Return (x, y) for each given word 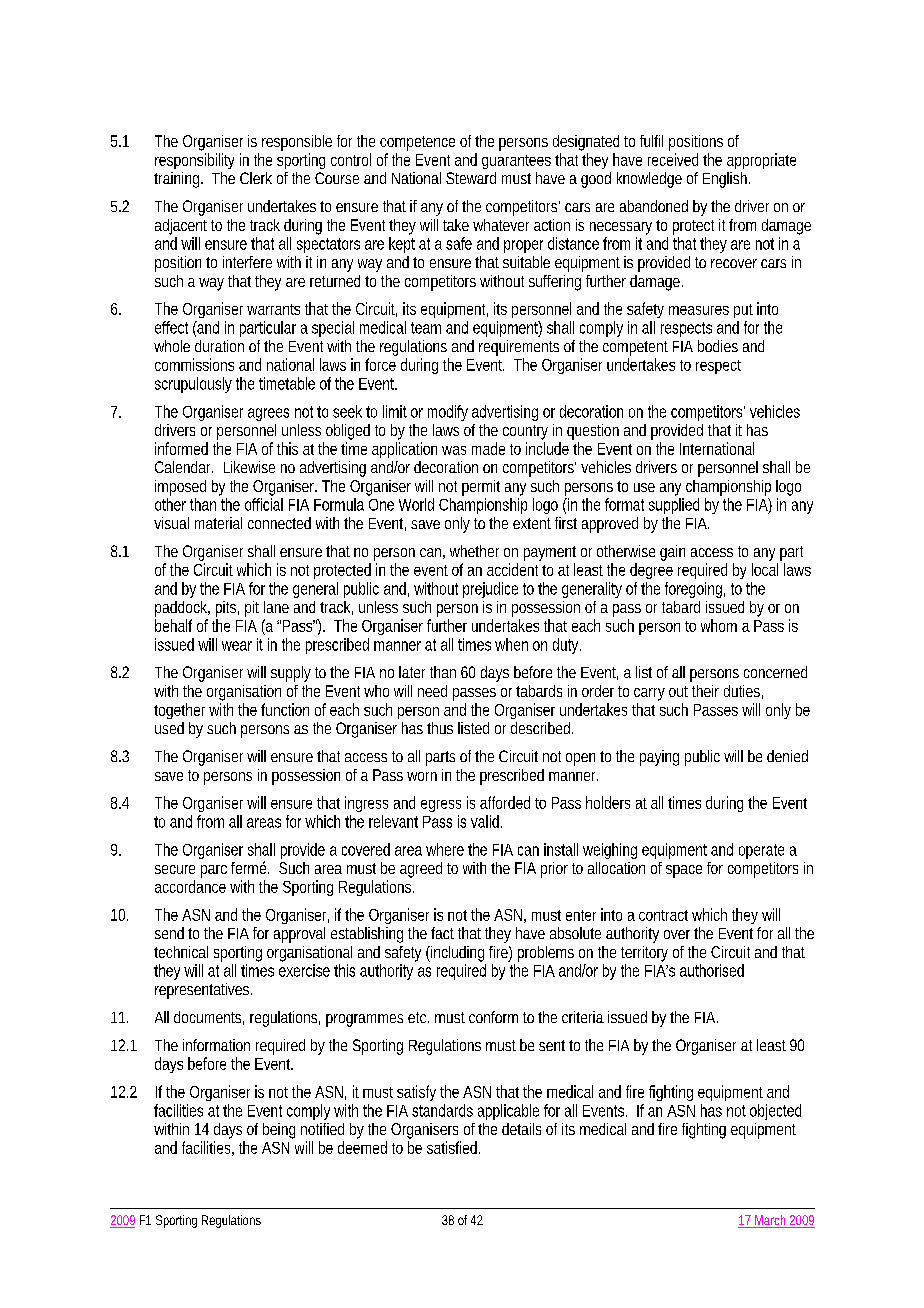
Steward (471, 178)
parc (214, 871)
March (771, 1221)
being (279, 1131)
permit (481, 488)
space (684, 871)
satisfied (453, 1147)
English (726, 180)
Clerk (256, 178)
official (264, 504)
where (445, 849)
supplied (674, 506)
